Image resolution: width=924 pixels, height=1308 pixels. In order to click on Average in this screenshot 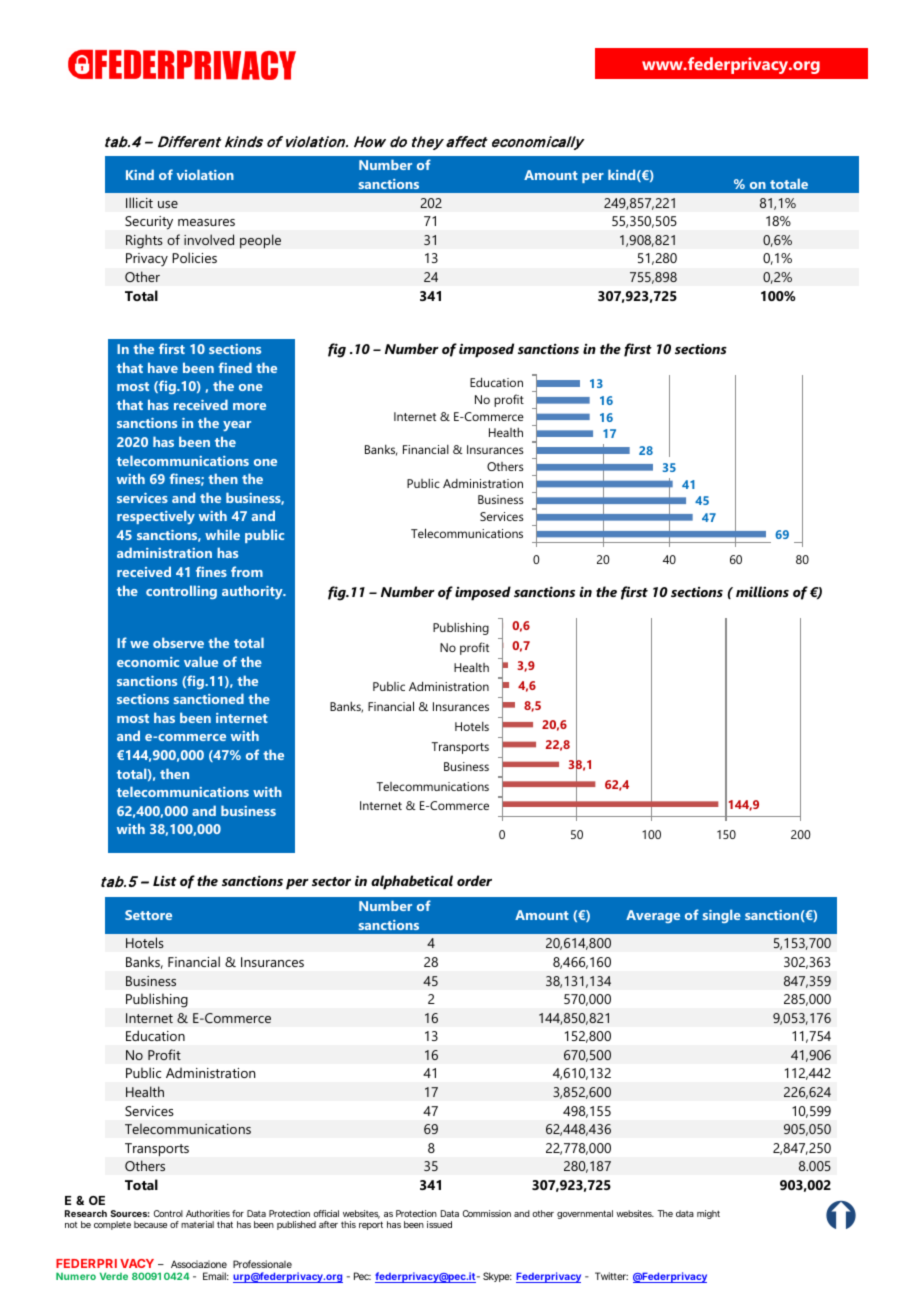, I will do `click(653, 916)`.
